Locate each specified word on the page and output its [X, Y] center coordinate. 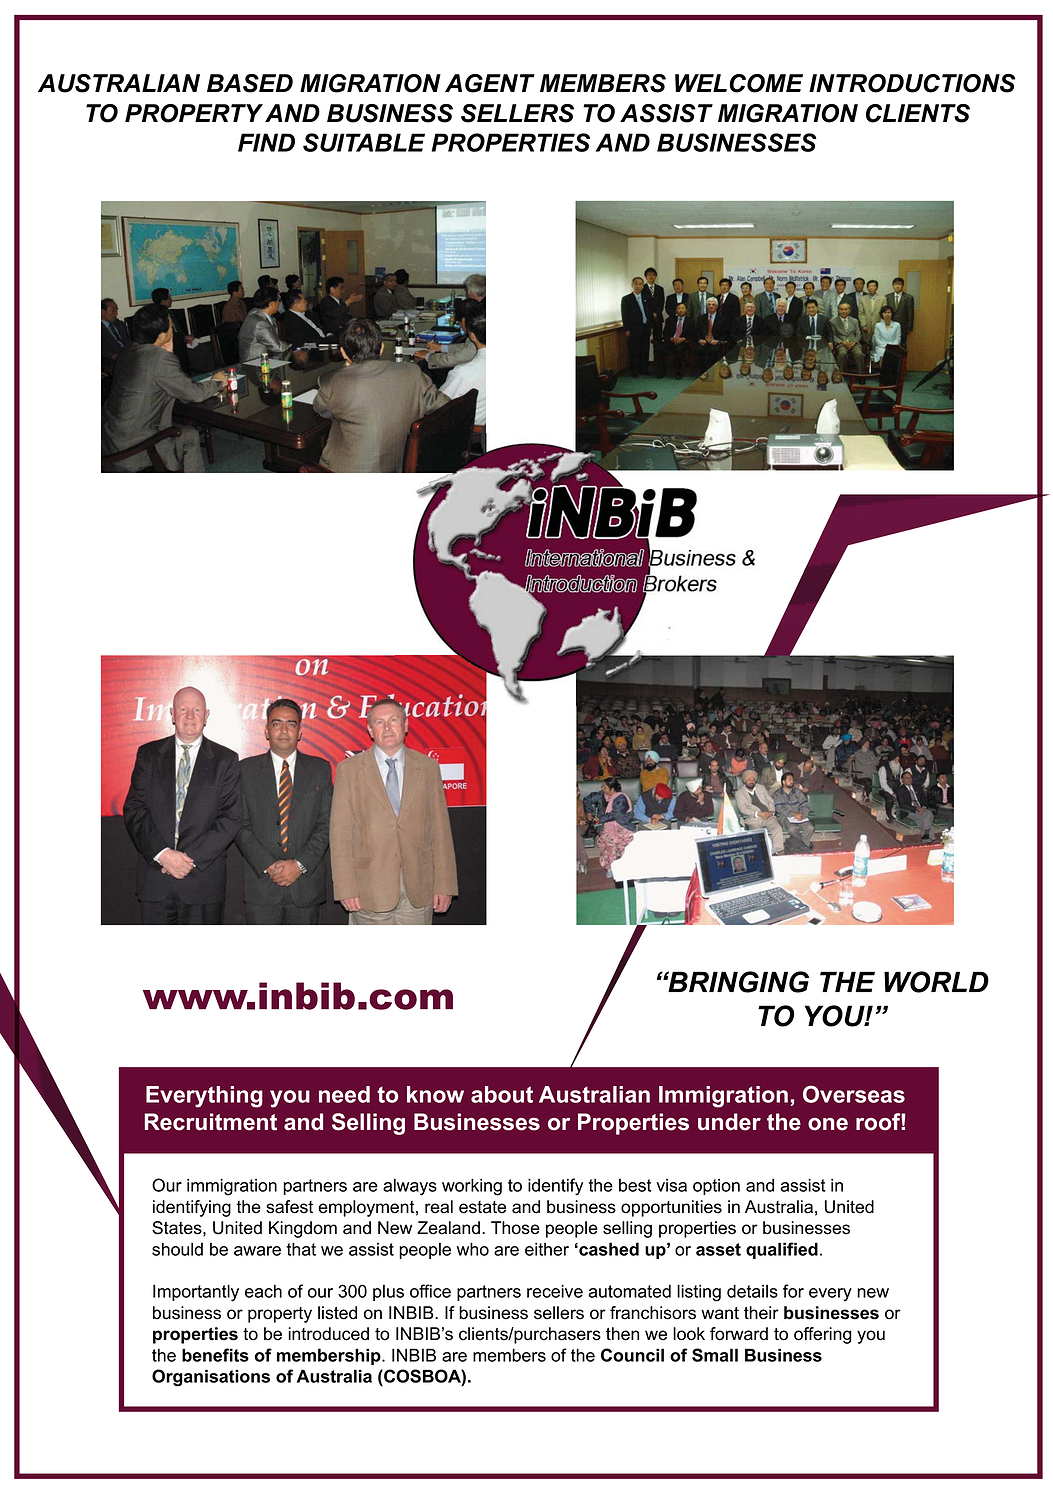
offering [823, 1335]
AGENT [490, 83]
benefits [215, 1355]
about [502, 1094]
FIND [266, 142]
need [344, 1094]
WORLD [936, 982]
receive [555, 1291]
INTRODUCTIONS [912, 83]
